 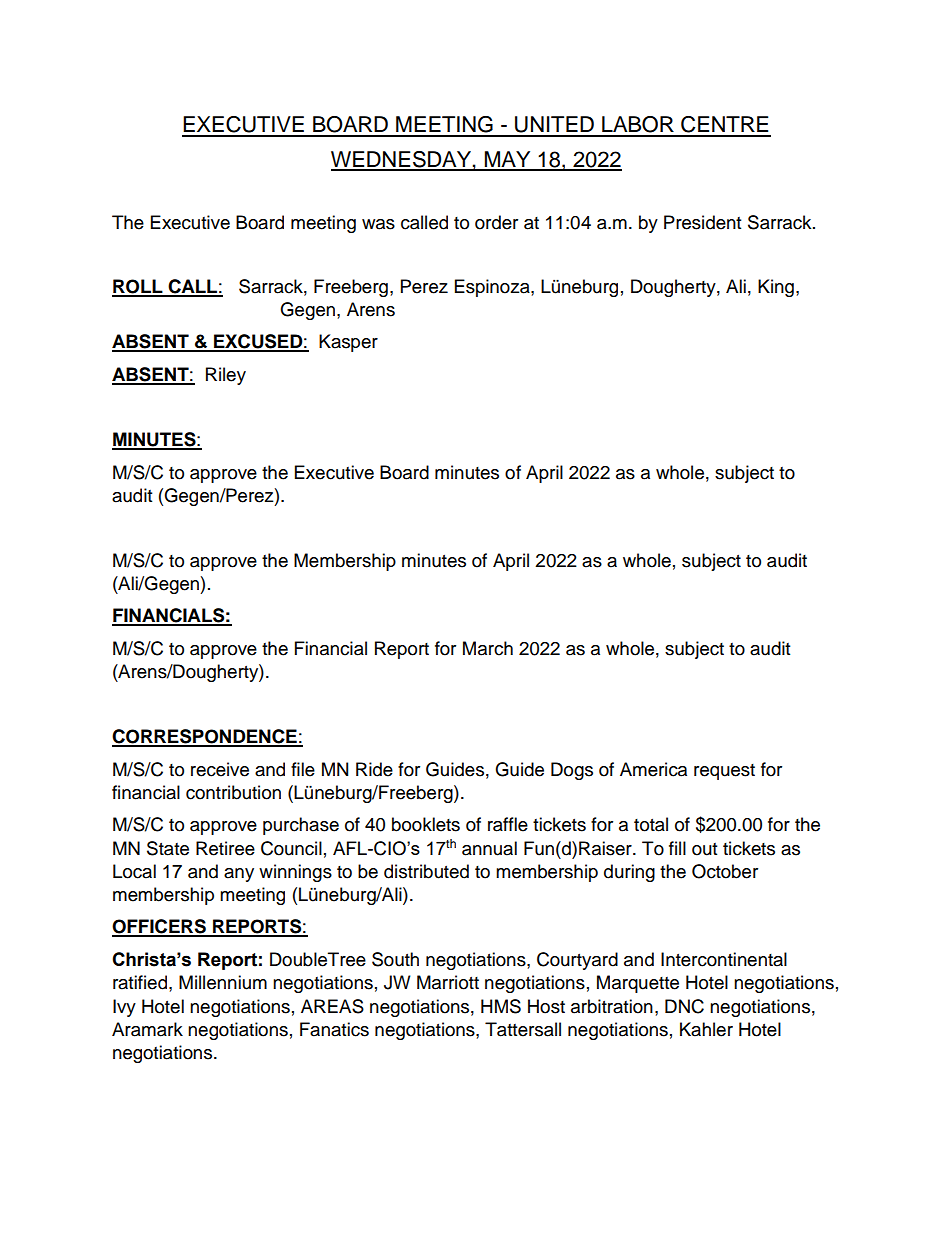 I want to click on President, so click(x=702, y=222).
